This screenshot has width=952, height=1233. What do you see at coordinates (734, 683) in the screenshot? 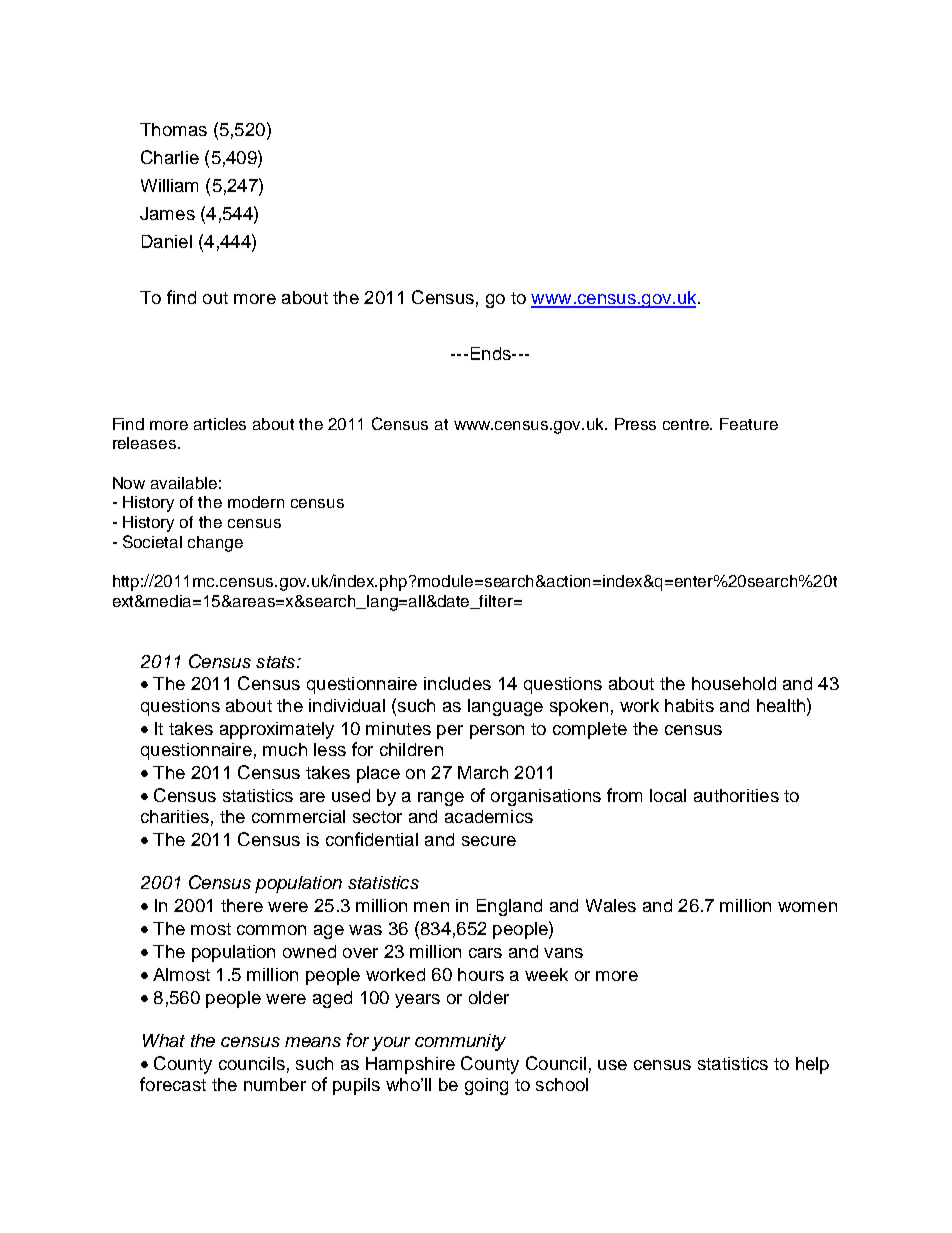
I see `household` at bounding box center [734, 683].
